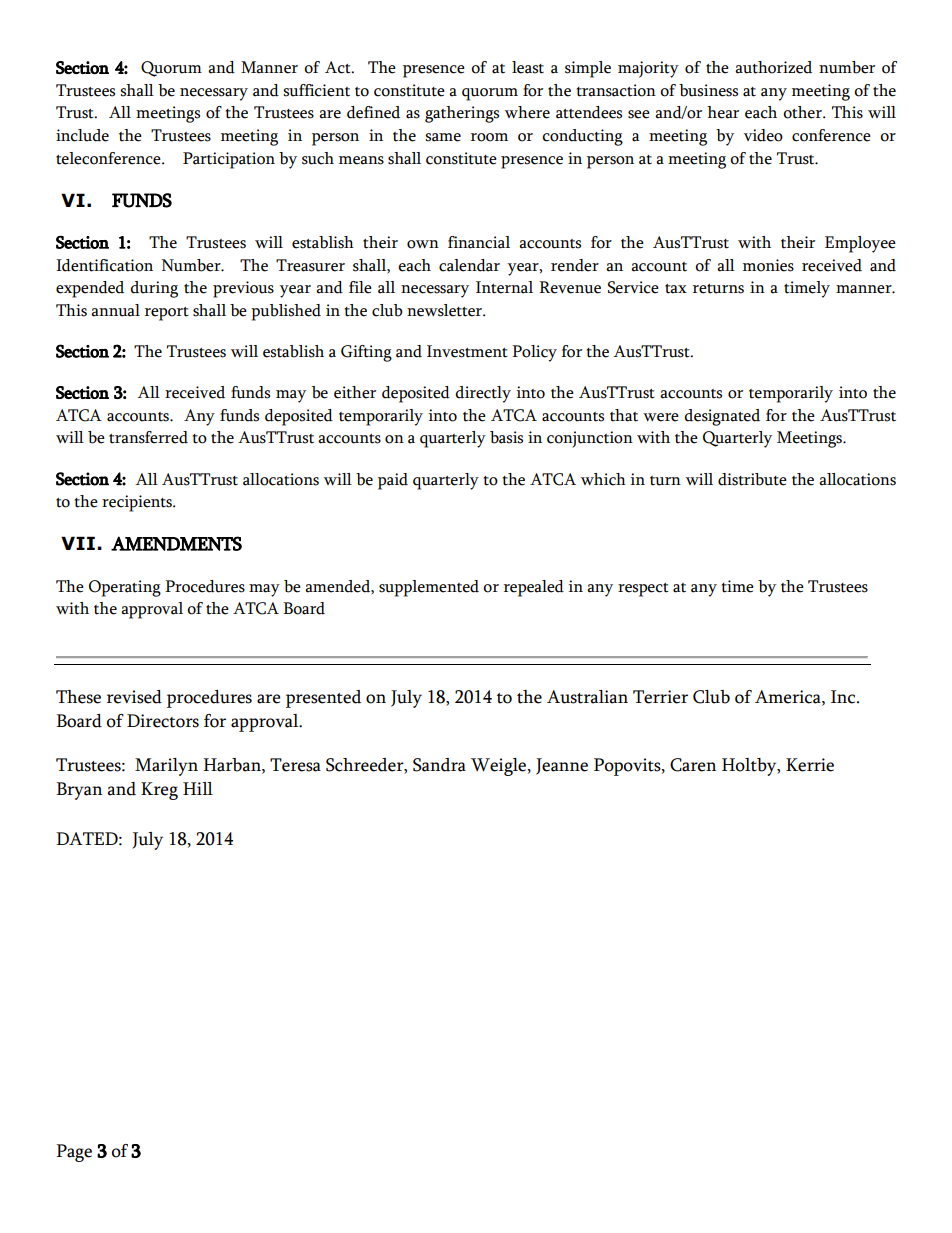 This screenshot has height=1233, width=952. What do you see at coordinates (82, 135) in the screenshot?
I see `include` at bounding box center [82, 135].
